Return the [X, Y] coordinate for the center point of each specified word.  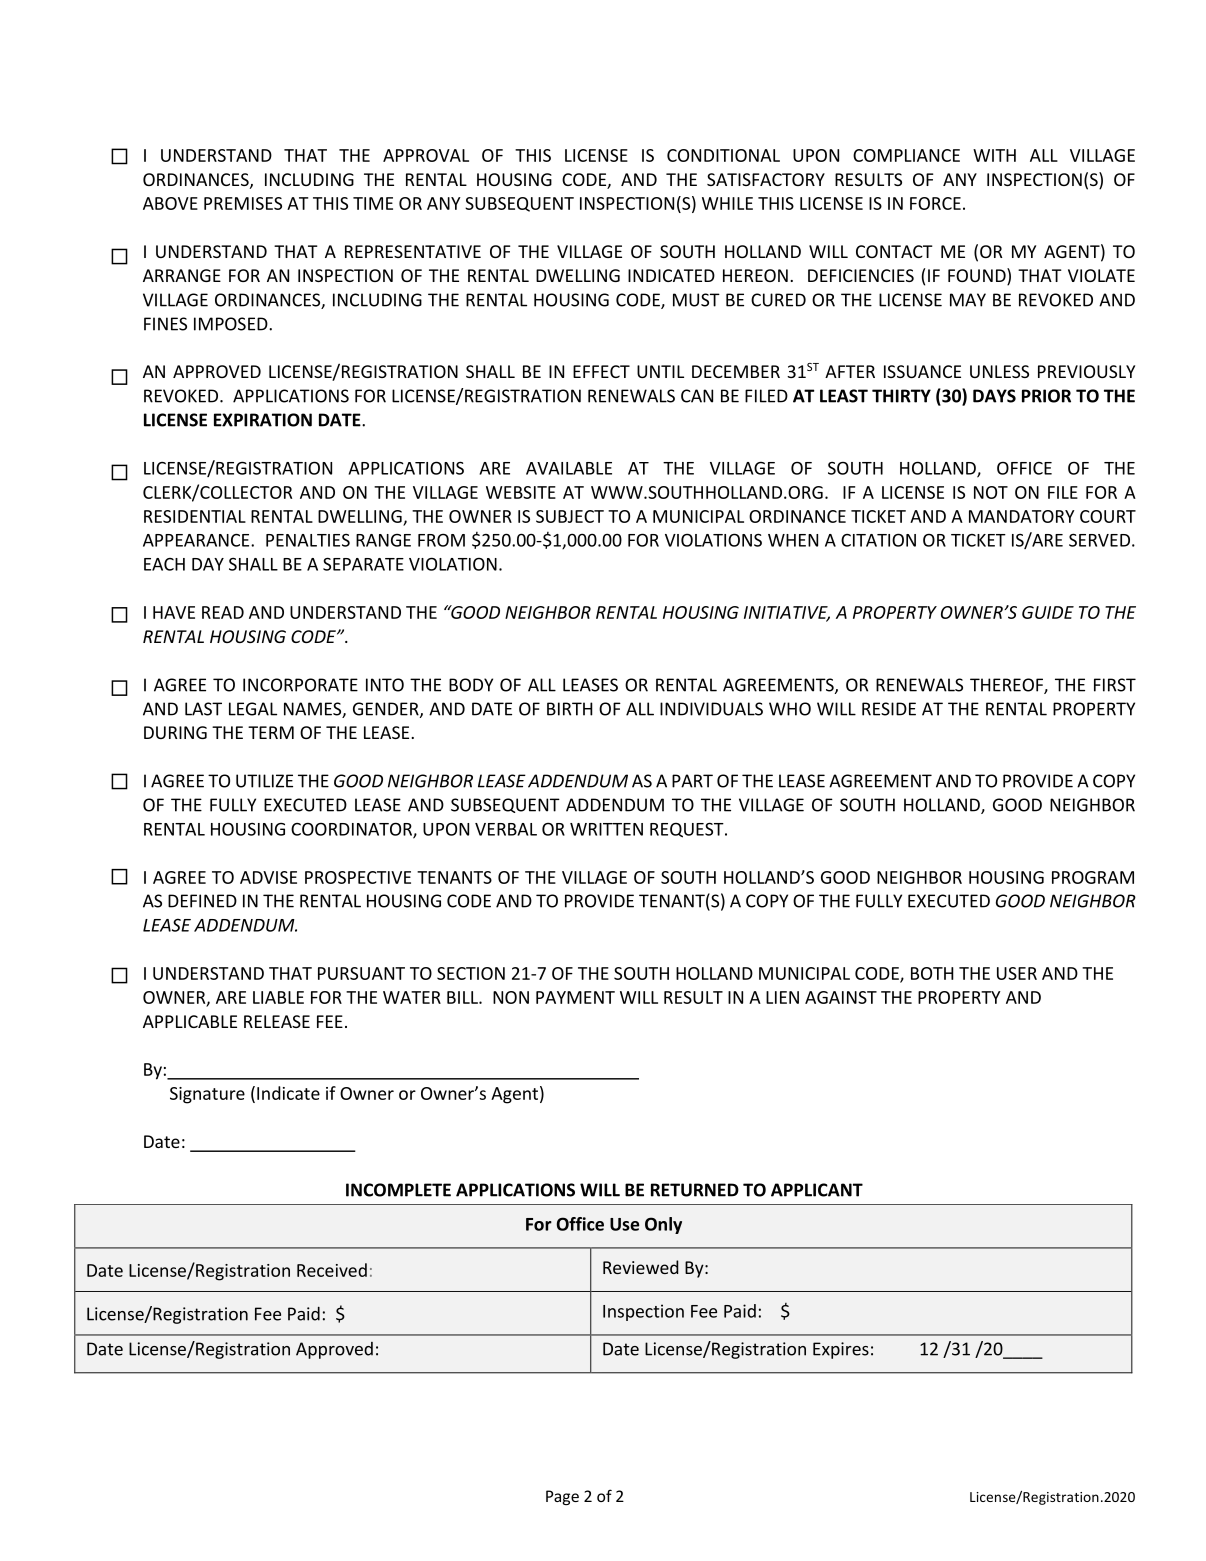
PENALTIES [308, 540]
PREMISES [243, 203]
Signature [207, 1095]
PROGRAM [1093, 877]
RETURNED [695, 1190]
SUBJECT [570, 516]
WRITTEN [606, 829]
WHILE [727, 203]
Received [332, 1270]
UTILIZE [264, 781]
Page [562, 1497]
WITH [994, 155]
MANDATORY [1022, 516]
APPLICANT [817, 1190]
